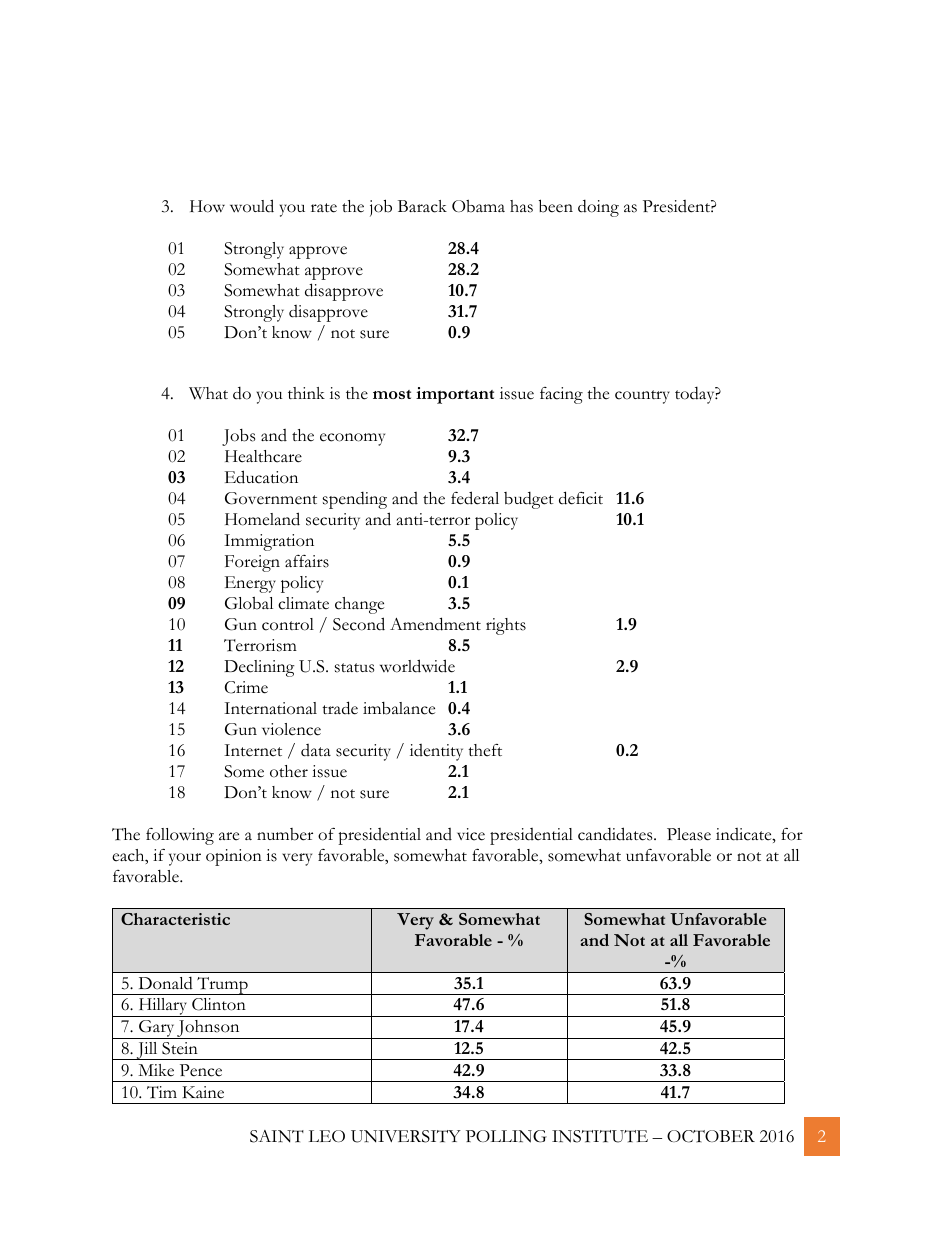 This document has width=952, height=1233. I want to click on Jobs, so click(238, 437).
